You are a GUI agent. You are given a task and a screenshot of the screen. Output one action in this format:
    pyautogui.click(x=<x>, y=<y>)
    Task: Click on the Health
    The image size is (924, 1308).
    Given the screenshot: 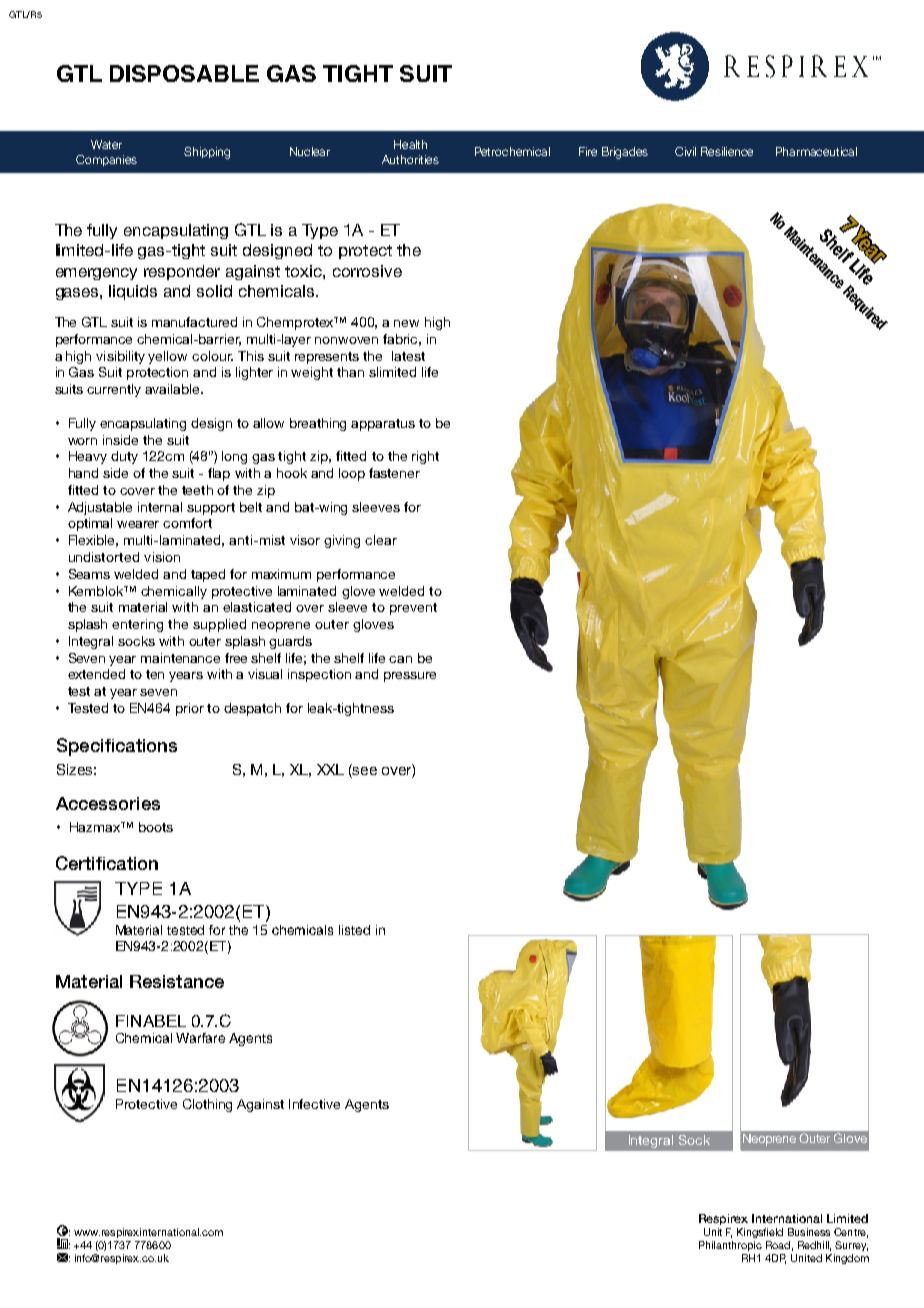 What is the action you would take?
    pyautogui.click(x=410, y=144)
